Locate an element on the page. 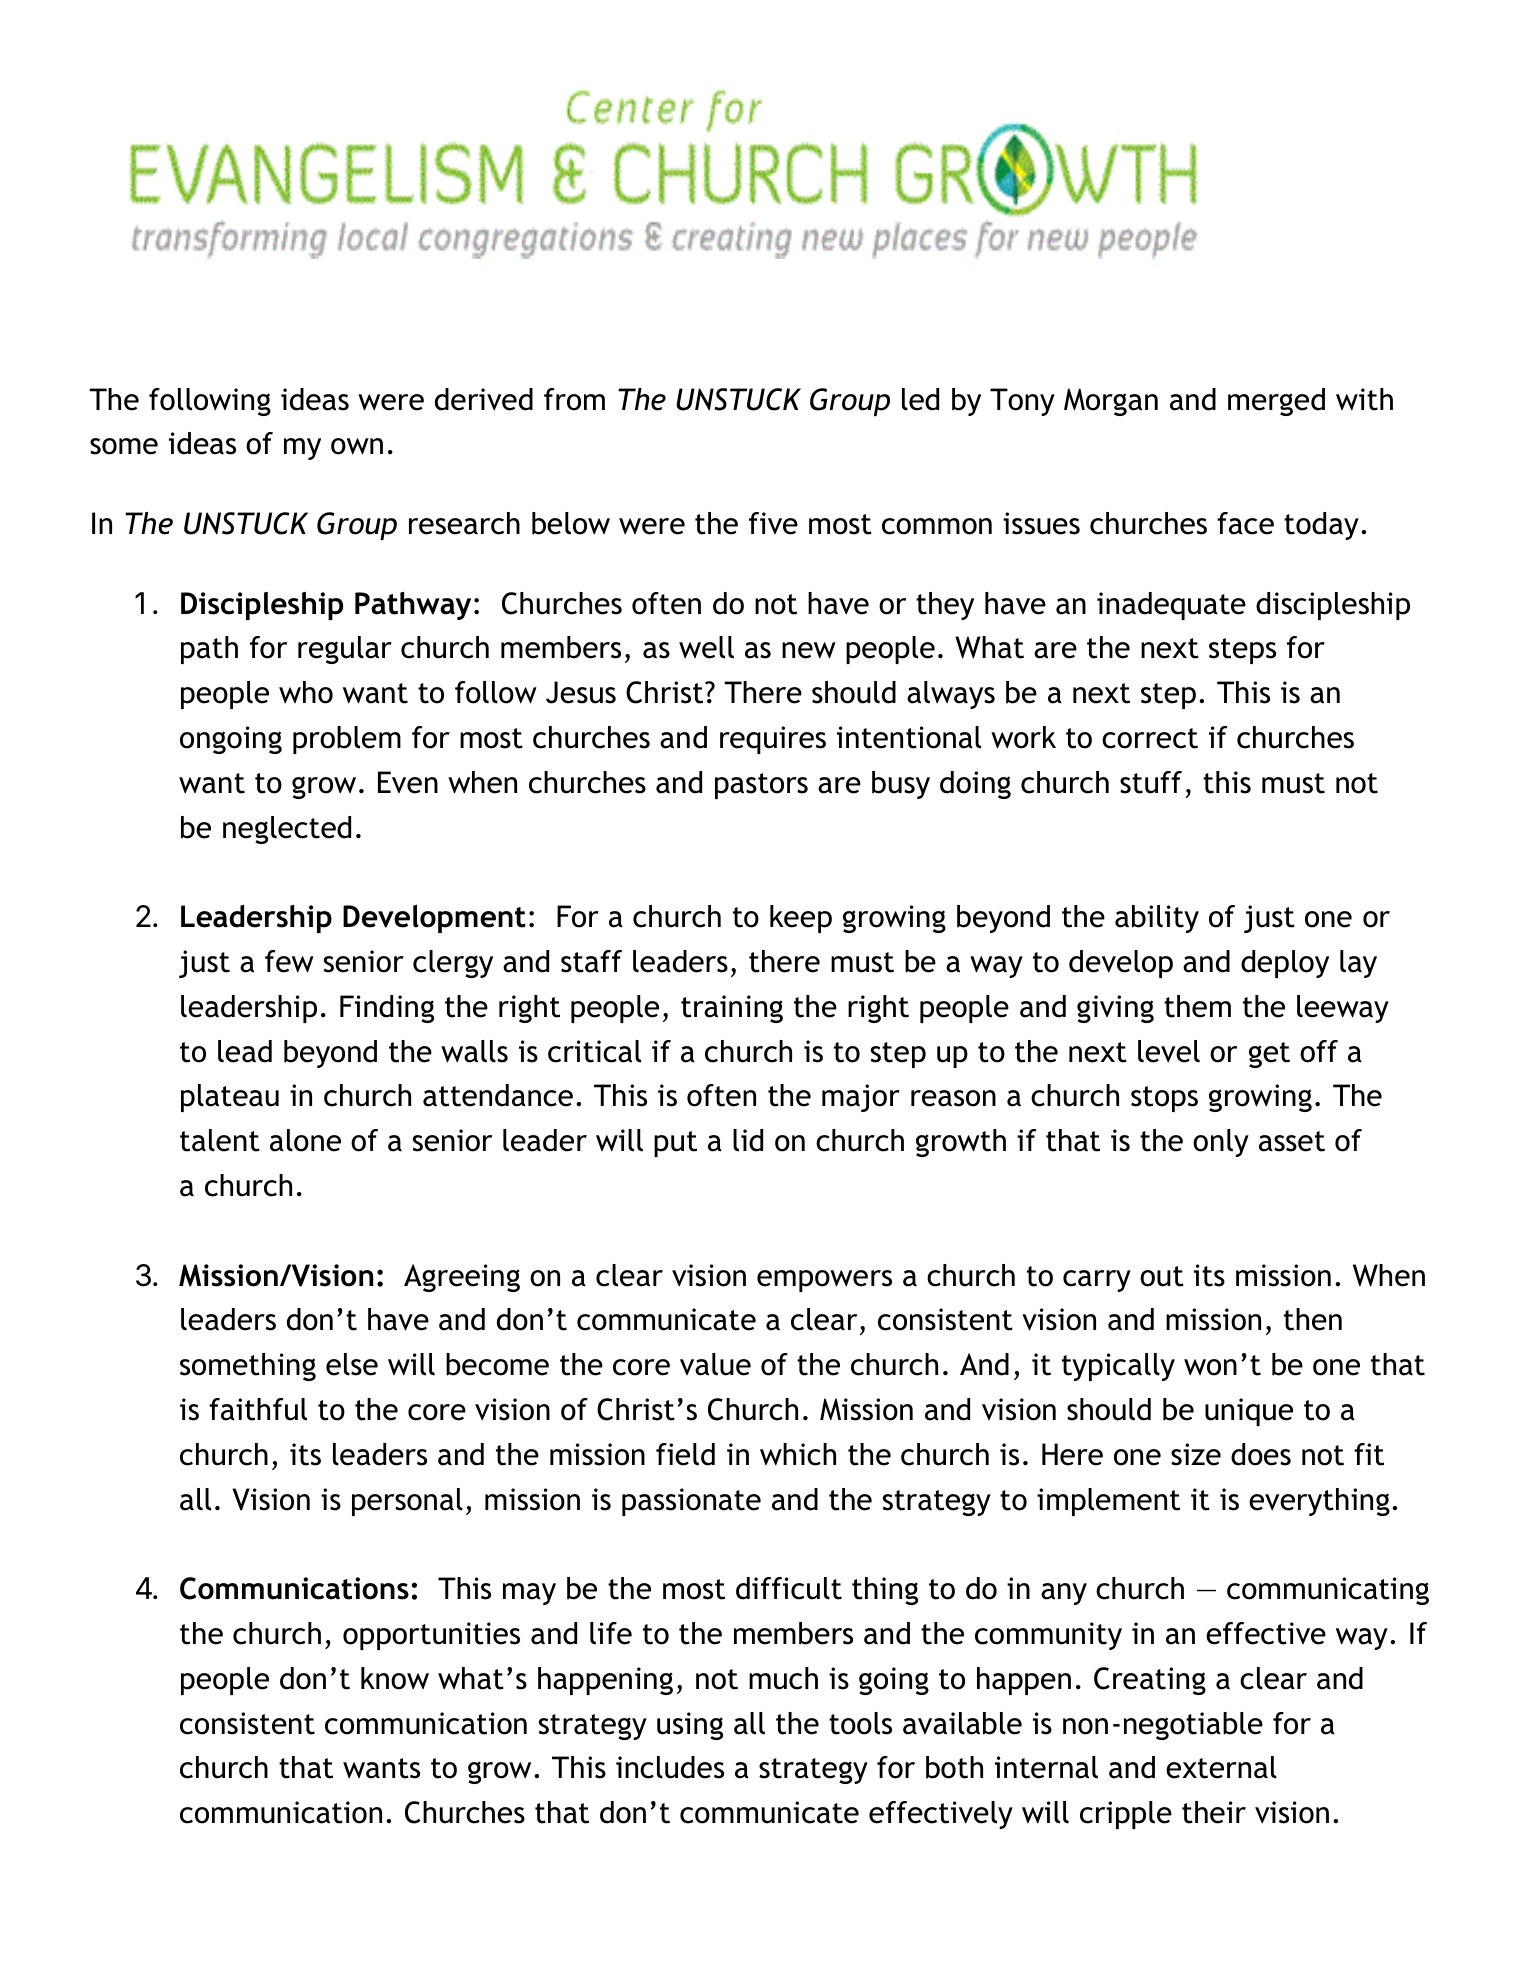 The width and height of the document is (1523, 1971). then is located at coordinates (1313, 1319).
